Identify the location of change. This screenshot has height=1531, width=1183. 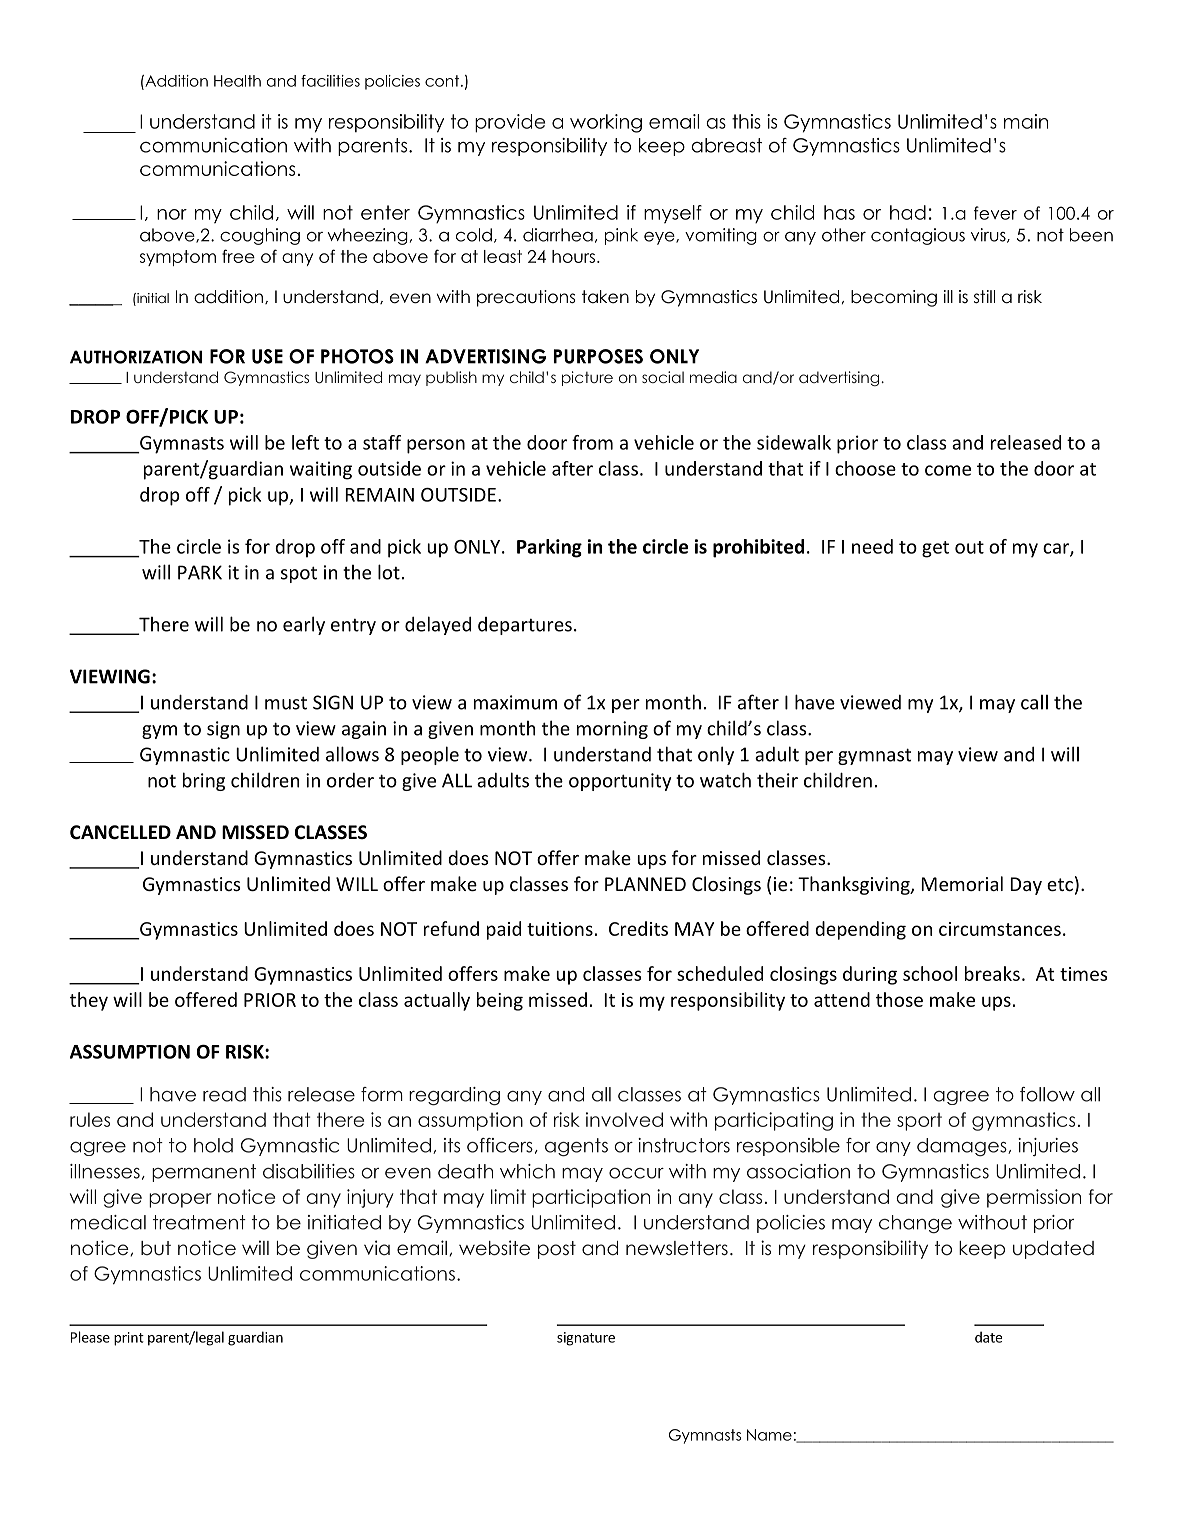
(915, 1224).
